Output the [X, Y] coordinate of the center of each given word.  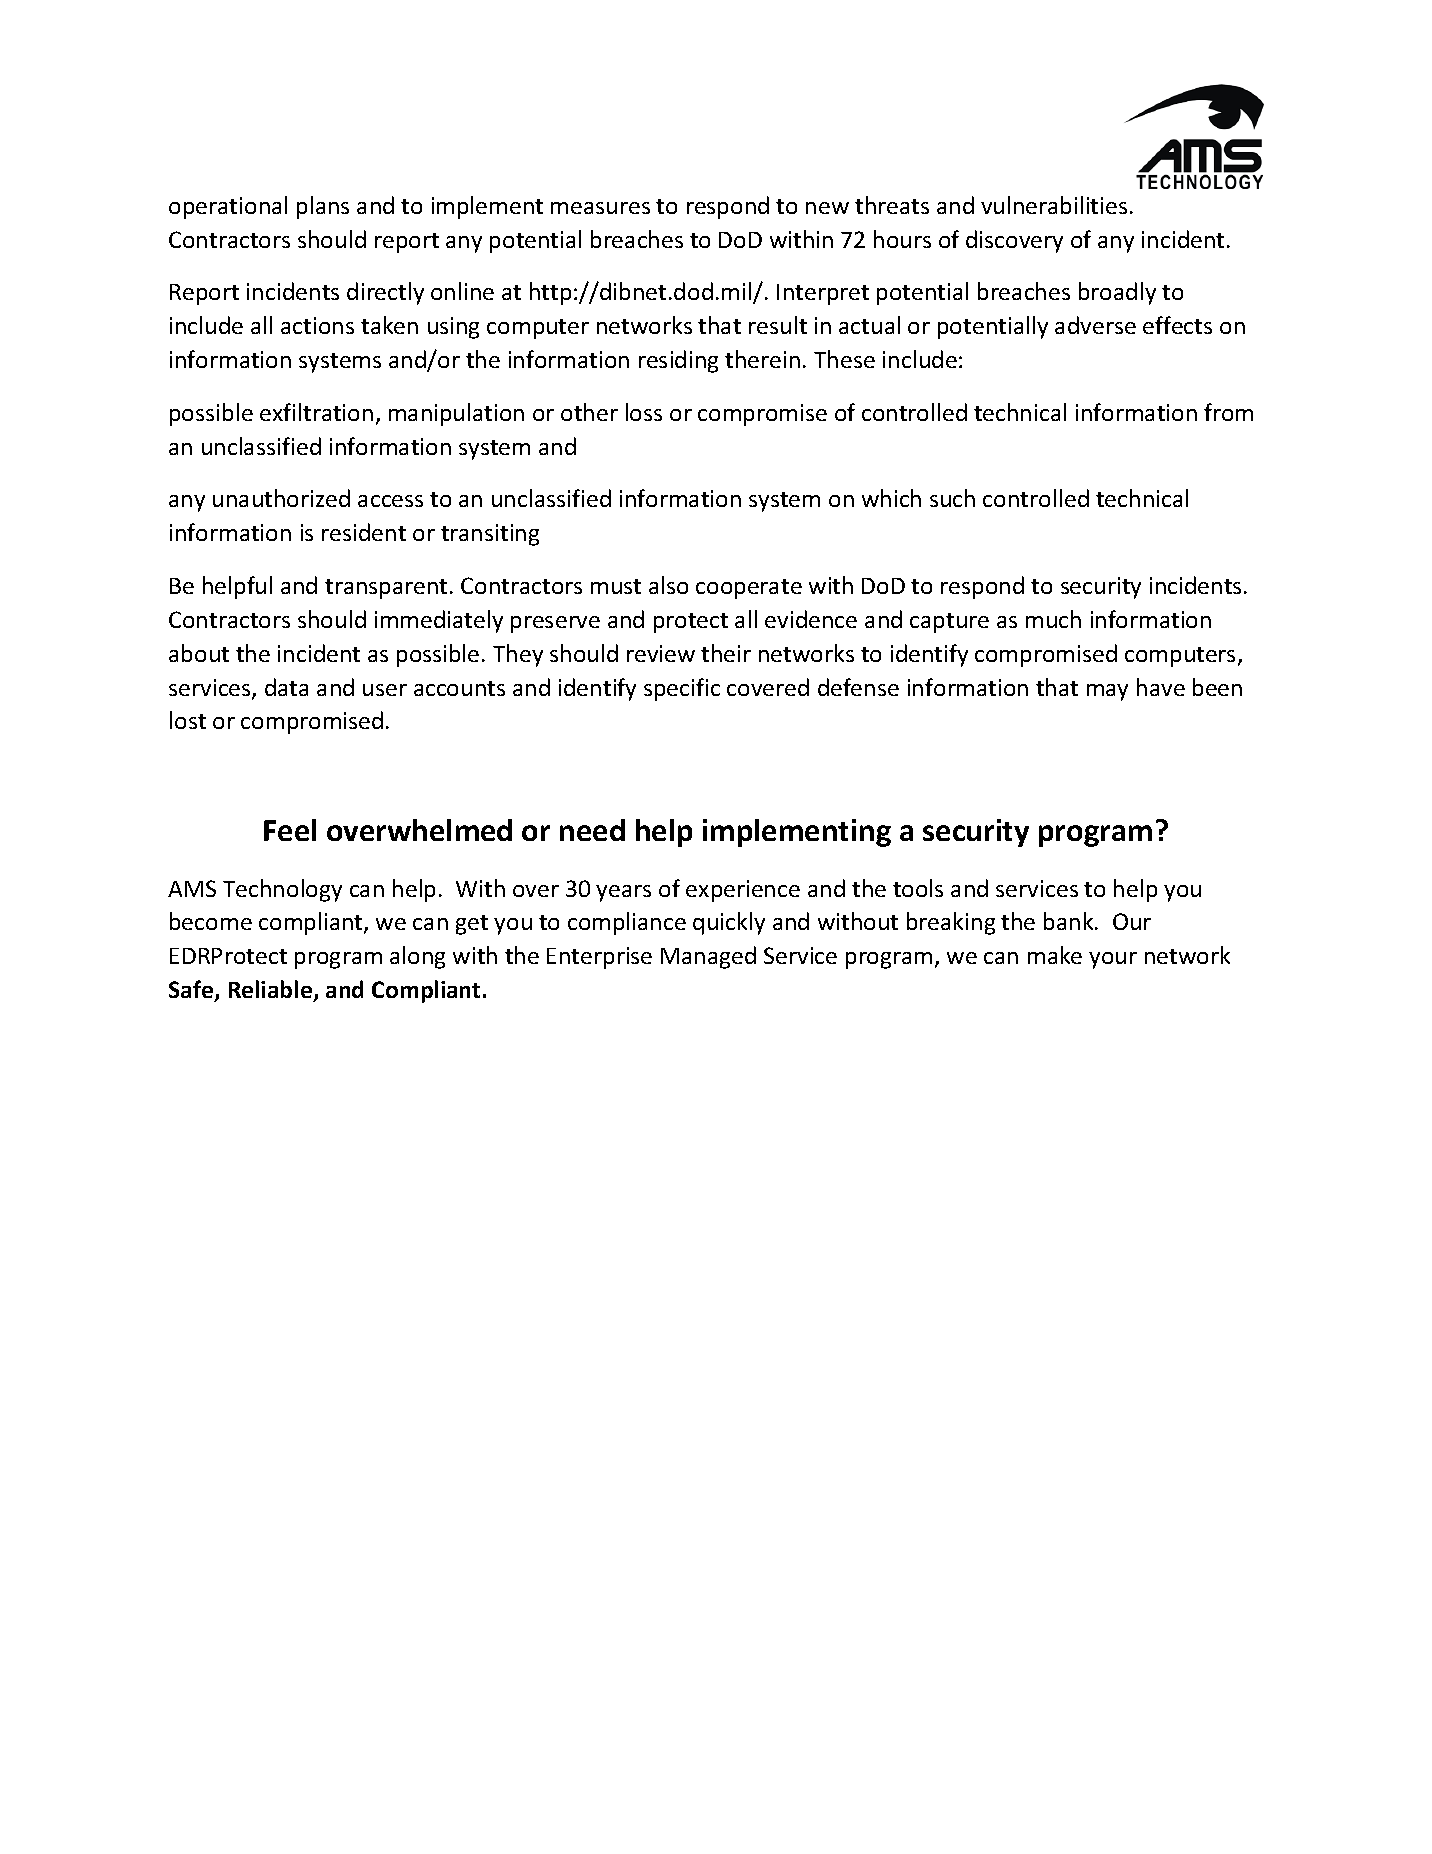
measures [600, 208]
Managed [708, 957]
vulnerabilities [1054, 205]
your [1113, 960]
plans [323, 207]
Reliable [272, 991]
